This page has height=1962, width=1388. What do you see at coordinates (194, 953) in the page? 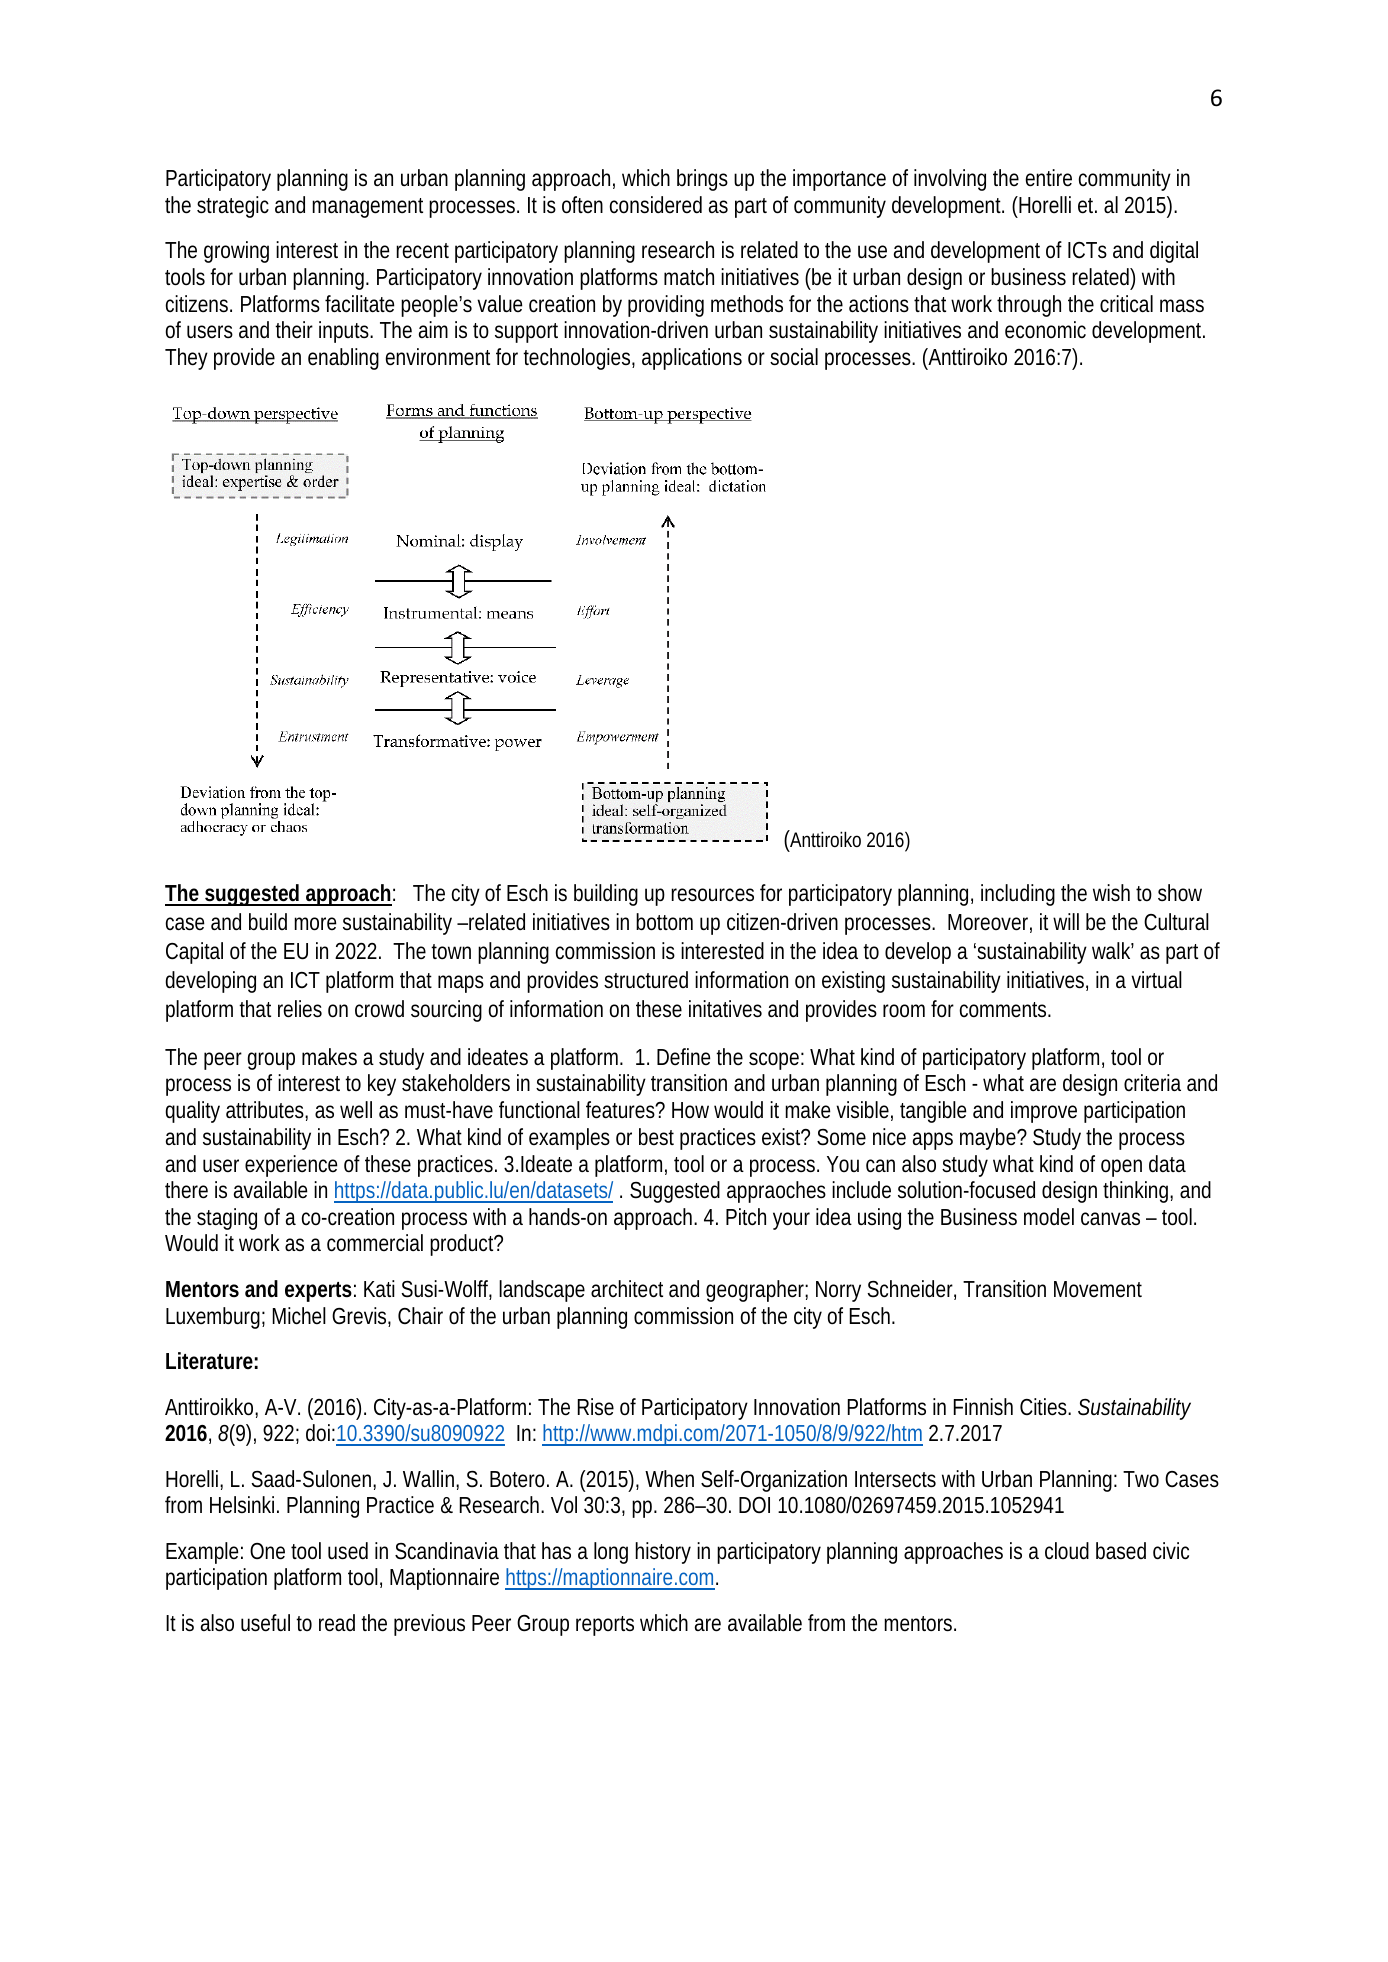
I see `Capital` at bounding box center [194, 953].
